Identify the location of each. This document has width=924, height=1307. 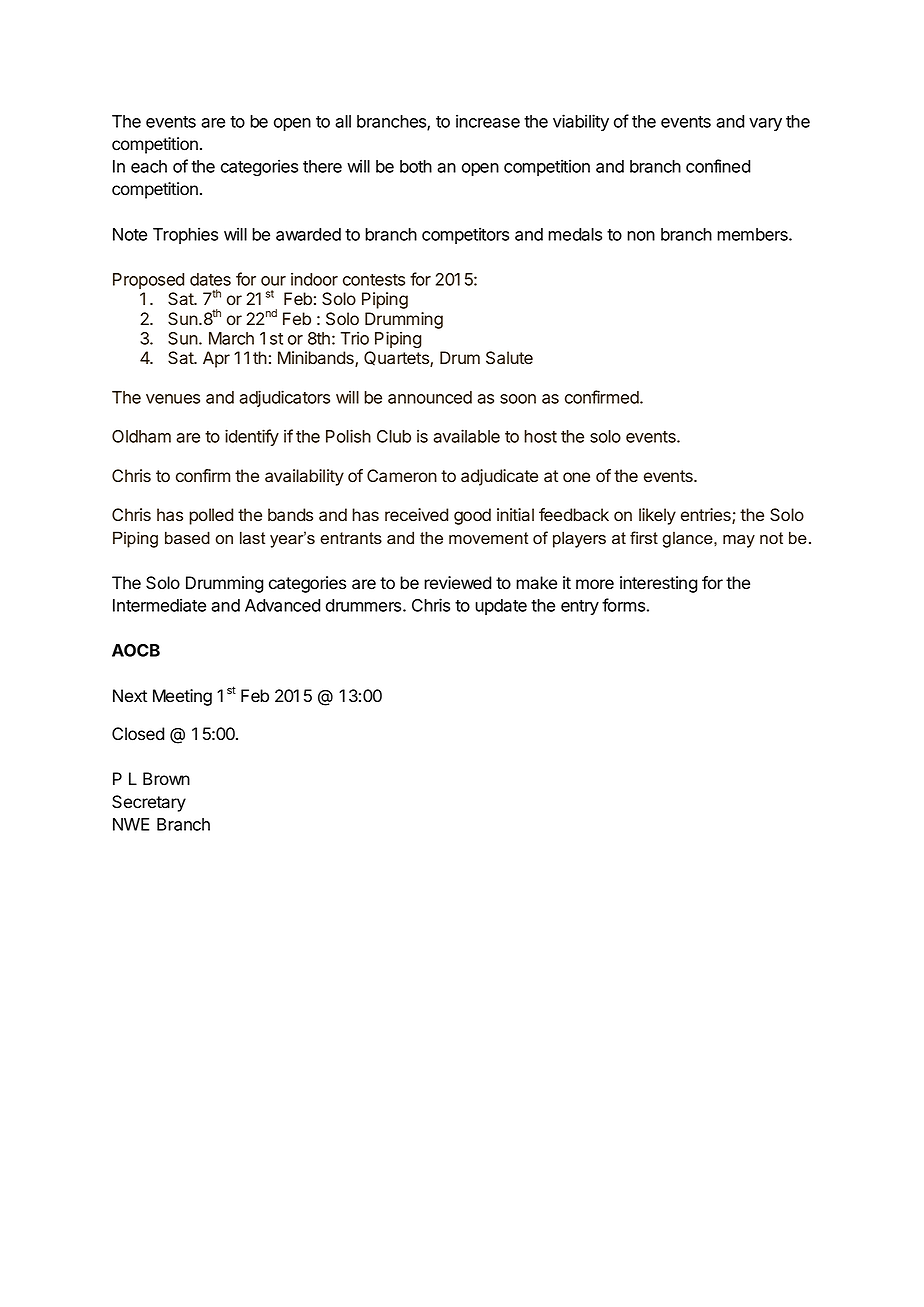
(149, 166).
